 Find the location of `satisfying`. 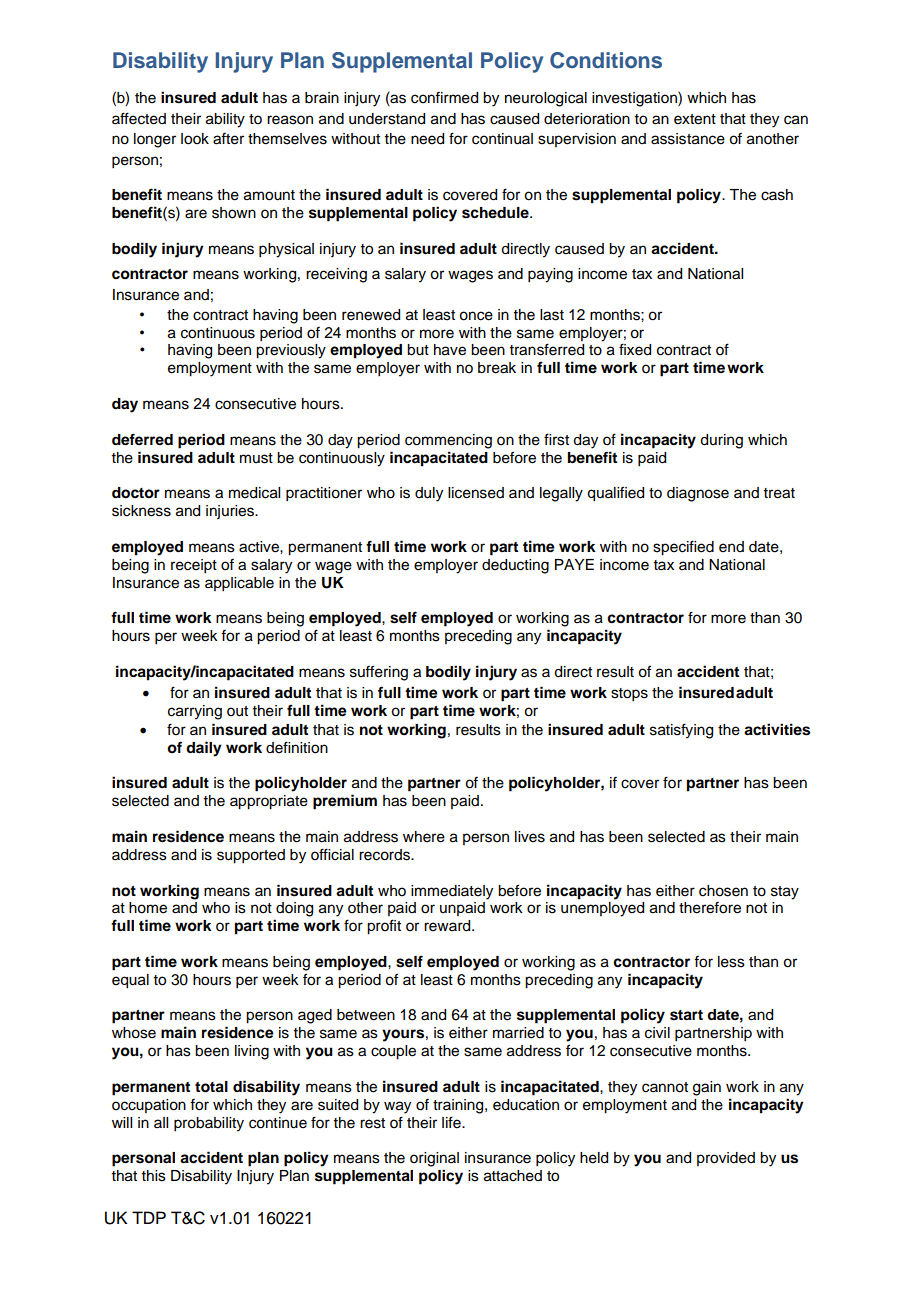

satisfying is located at coordinates (681, 731).
